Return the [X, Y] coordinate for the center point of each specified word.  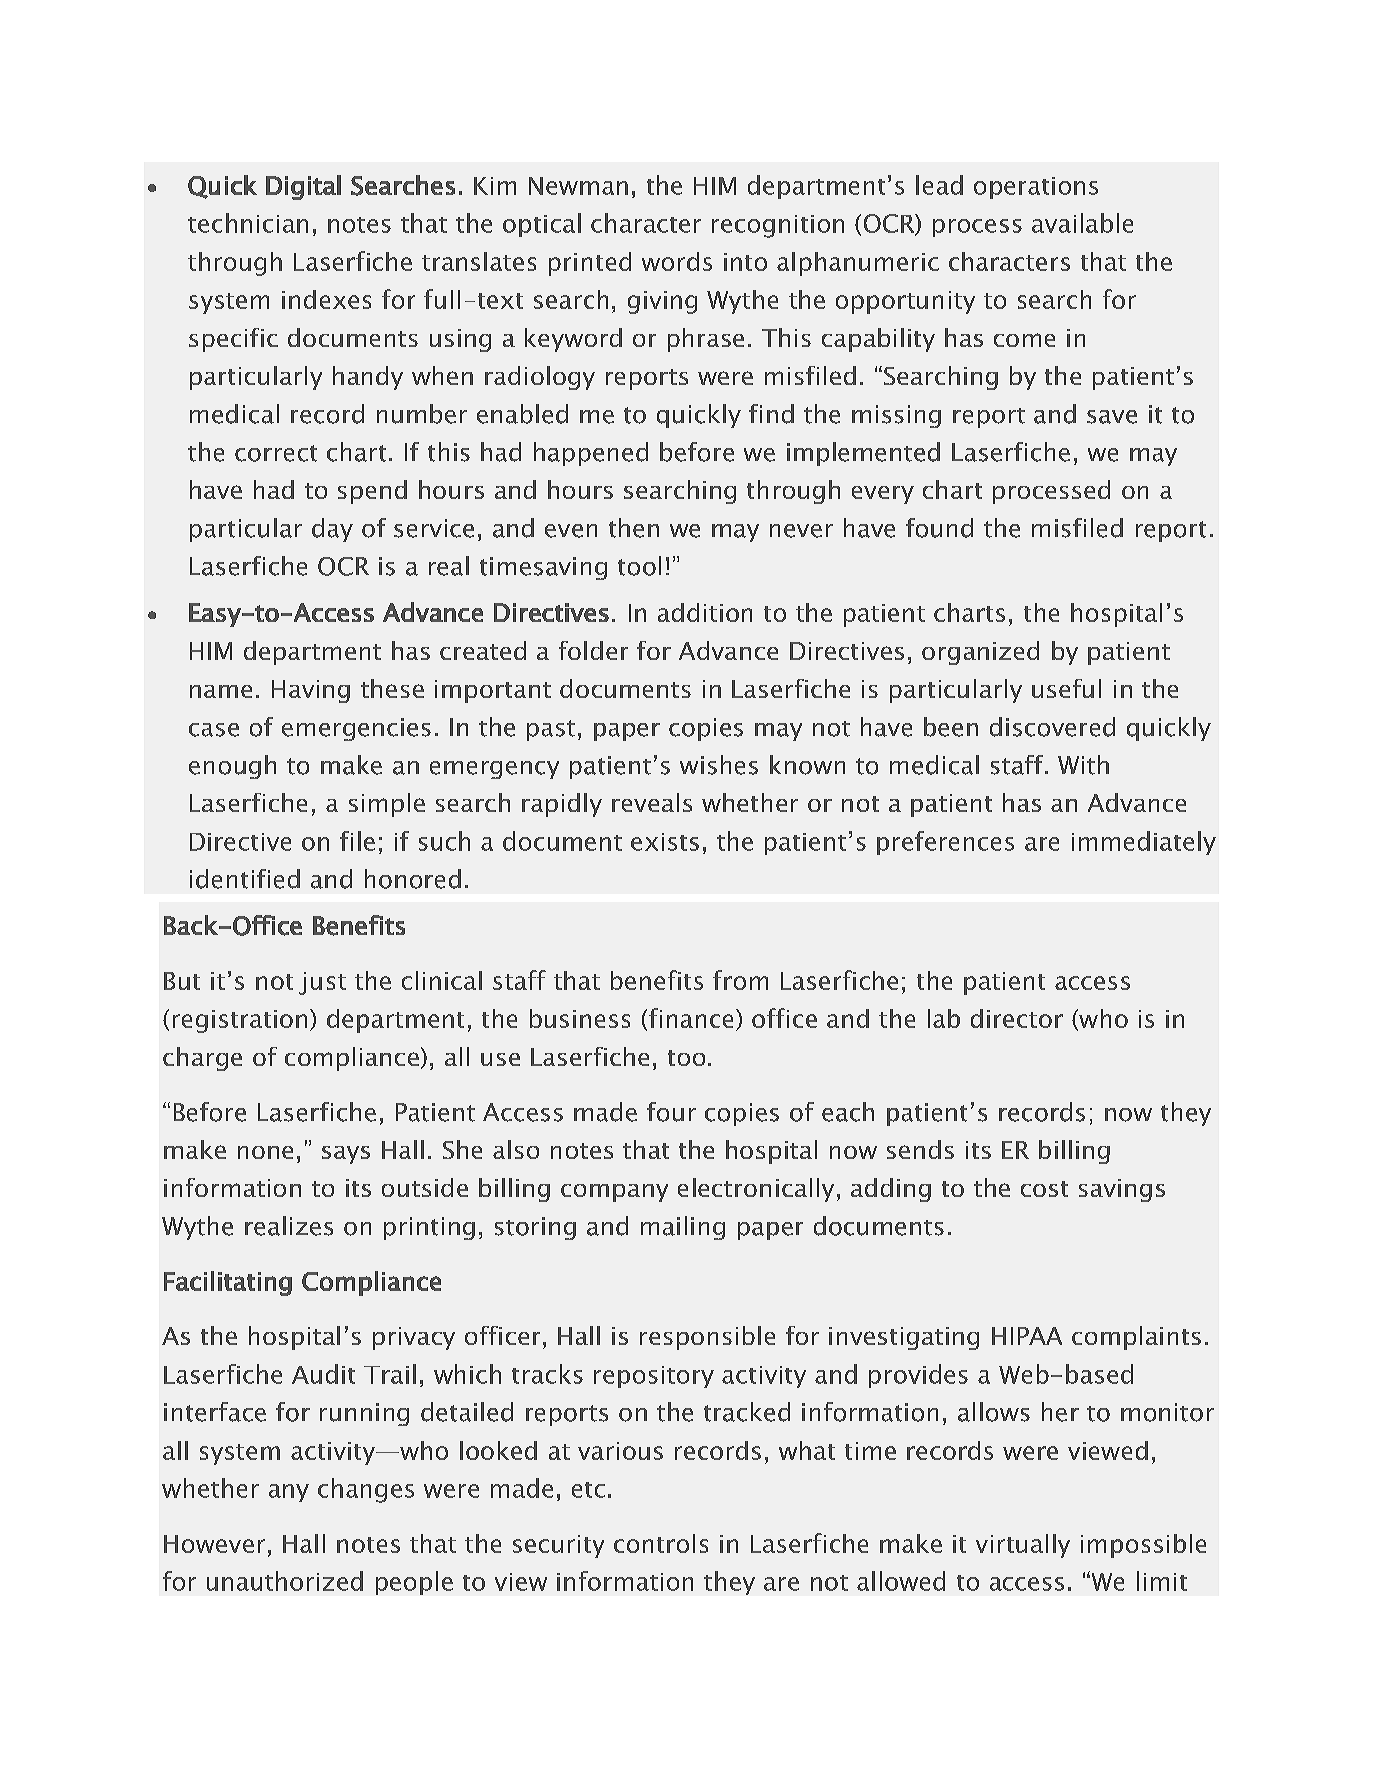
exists [665, 842]
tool [639, 566]
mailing [683, 1228]
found [939, 528]
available [1082, 223]
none [265, 1152]
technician [248, 223]
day [332, 530]
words [677, 261]
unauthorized [285, 1581]
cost [1044, 1189]
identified [245, 879]
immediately [1144, 843]
